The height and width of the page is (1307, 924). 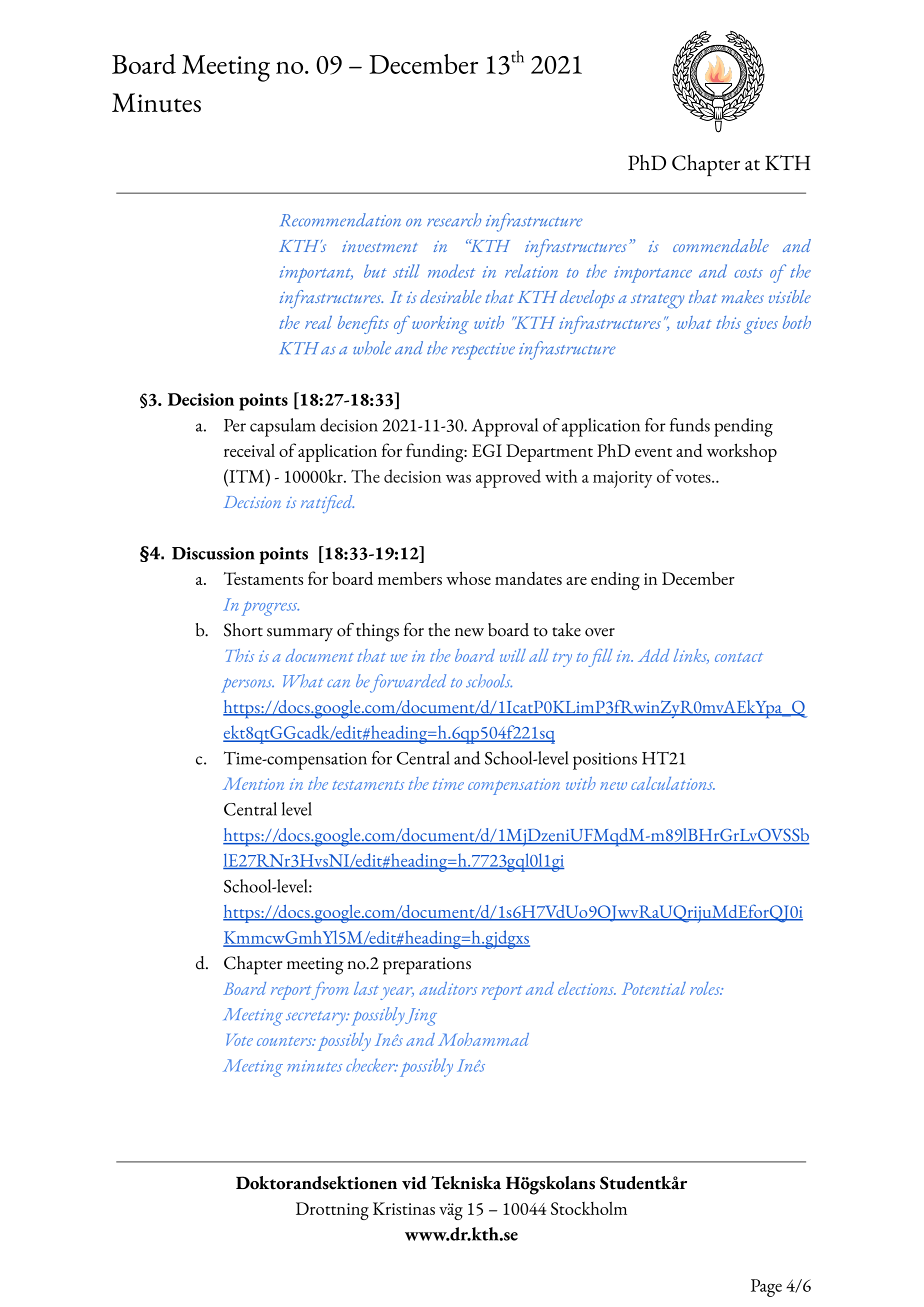 I want to click on from, so click(x=328, y=991).
